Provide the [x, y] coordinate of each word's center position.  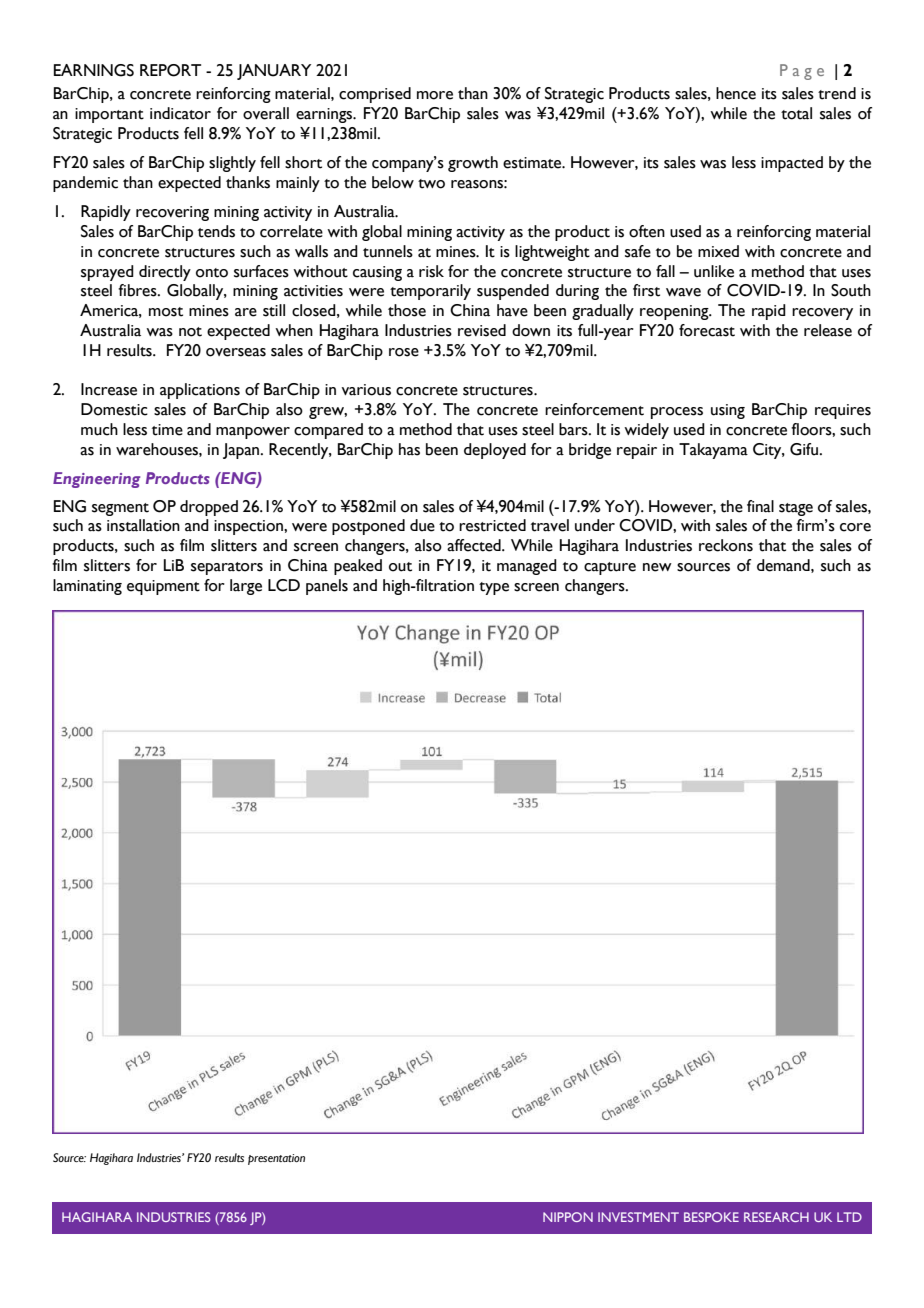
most [166, 312]
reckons [726, 545]
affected [475, 545]
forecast [707, 330]
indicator [180, 113]
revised [482, 330]
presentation [276, 1159]
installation [143, 525]
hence [736, 93]
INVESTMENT [638, 1217]
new [657, 567]
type [494, 588]
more [435, 95]
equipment [163, 587]
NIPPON [568, 1217]
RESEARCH [776, 1217]
